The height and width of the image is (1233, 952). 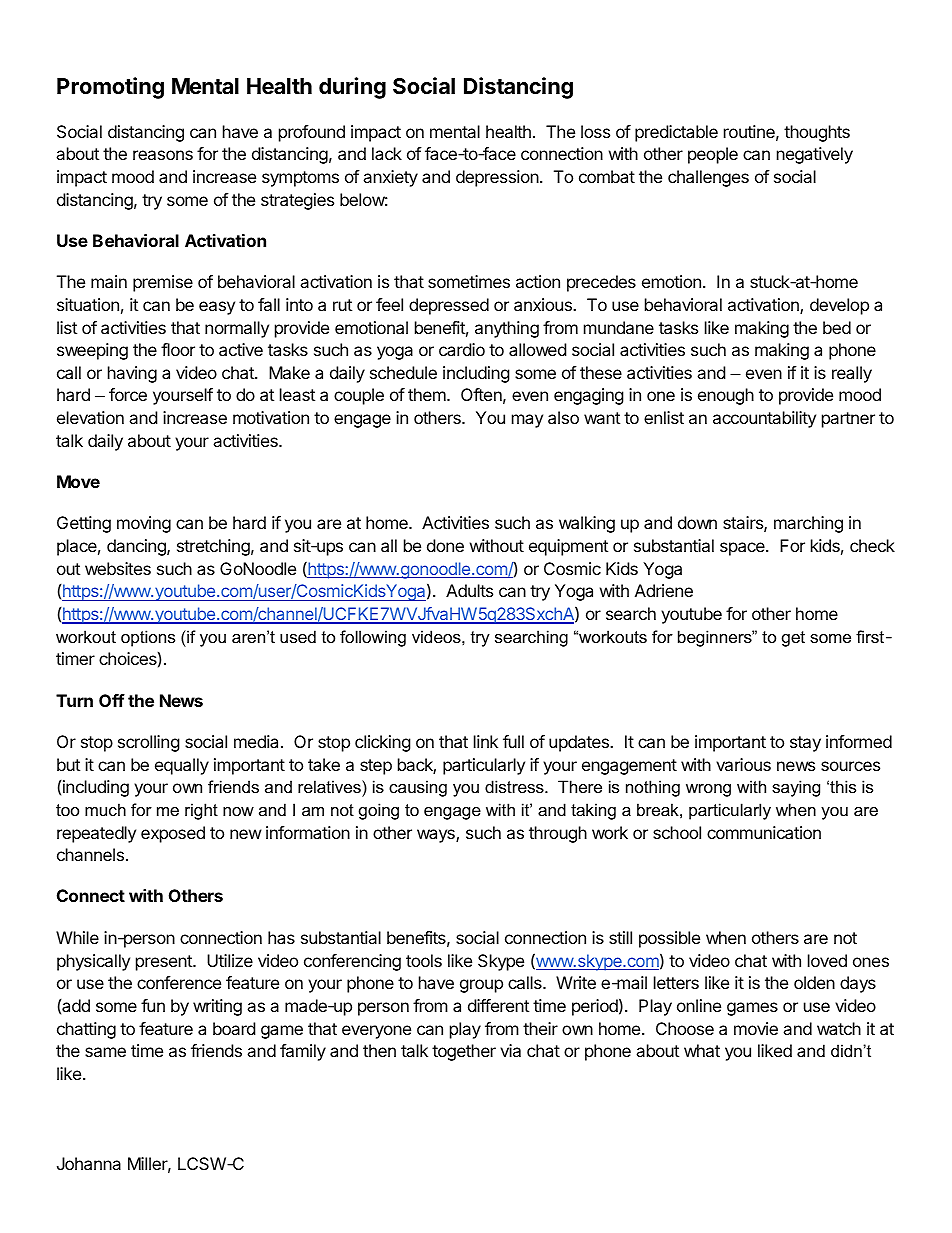 What do you see at coordinates (464, 1052) in the image?
I see `together` at bounding box center [464, 1052].
